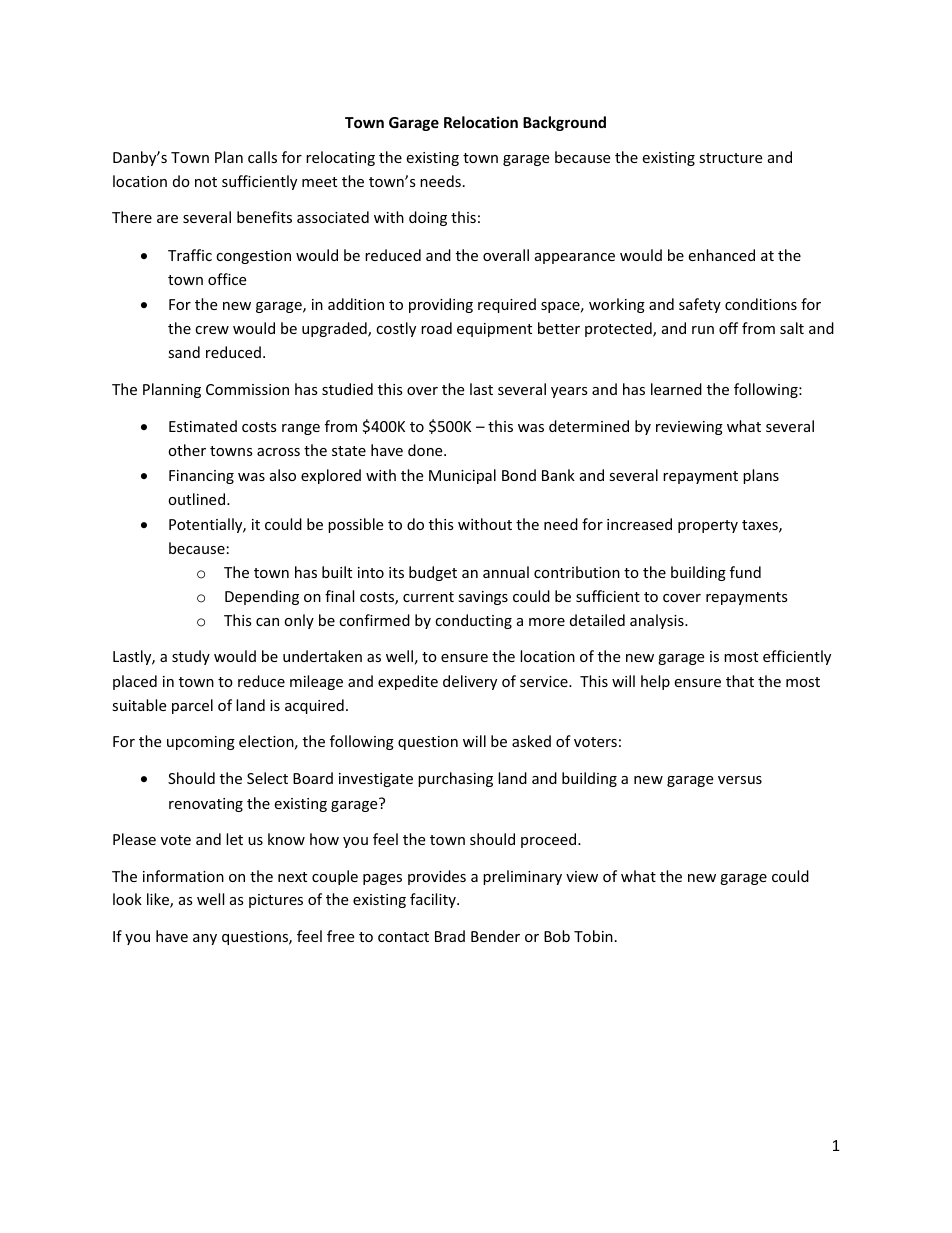  I want to click on Background, so click(564, 123).
